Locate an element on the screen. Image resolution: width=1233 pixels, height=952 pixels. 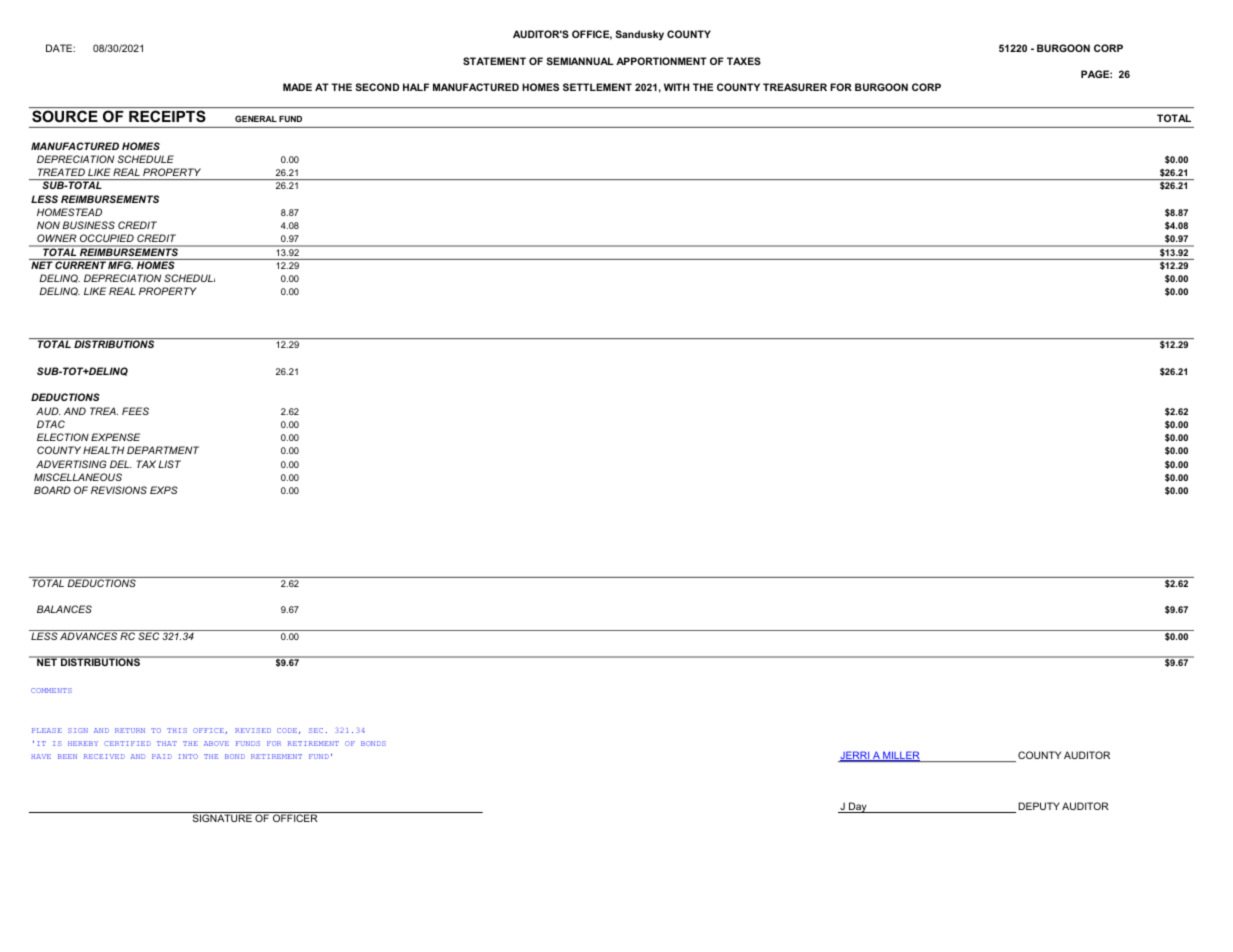
MFG is located at coordinates (120, 264).
